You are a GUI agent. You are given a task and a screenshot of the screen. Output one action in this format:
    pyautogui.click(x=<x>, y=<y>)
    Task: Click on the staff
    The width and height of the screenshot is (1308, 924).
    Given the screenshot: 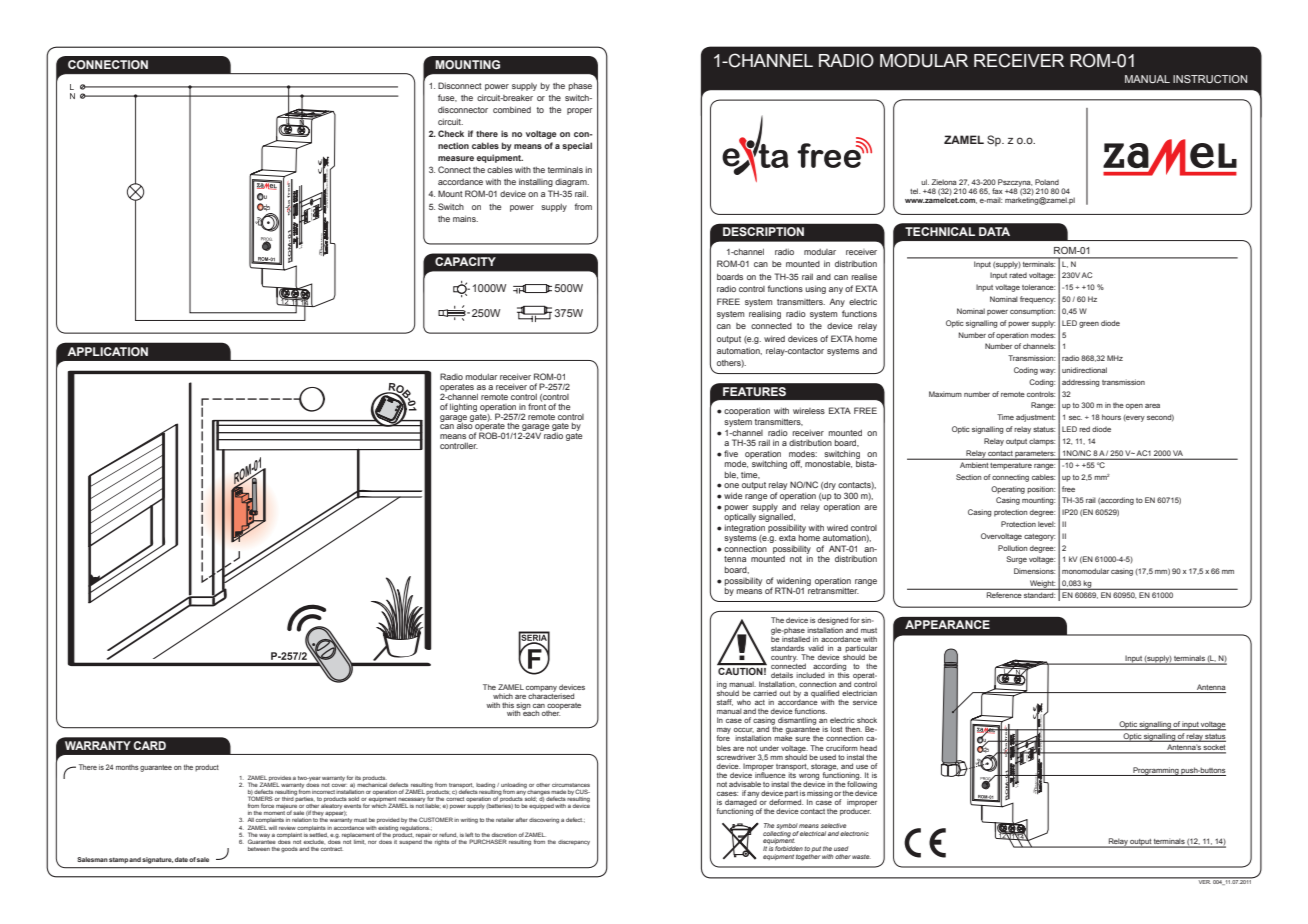 What is the action you would take?
    pyautogui.click(x=725, y=702)
